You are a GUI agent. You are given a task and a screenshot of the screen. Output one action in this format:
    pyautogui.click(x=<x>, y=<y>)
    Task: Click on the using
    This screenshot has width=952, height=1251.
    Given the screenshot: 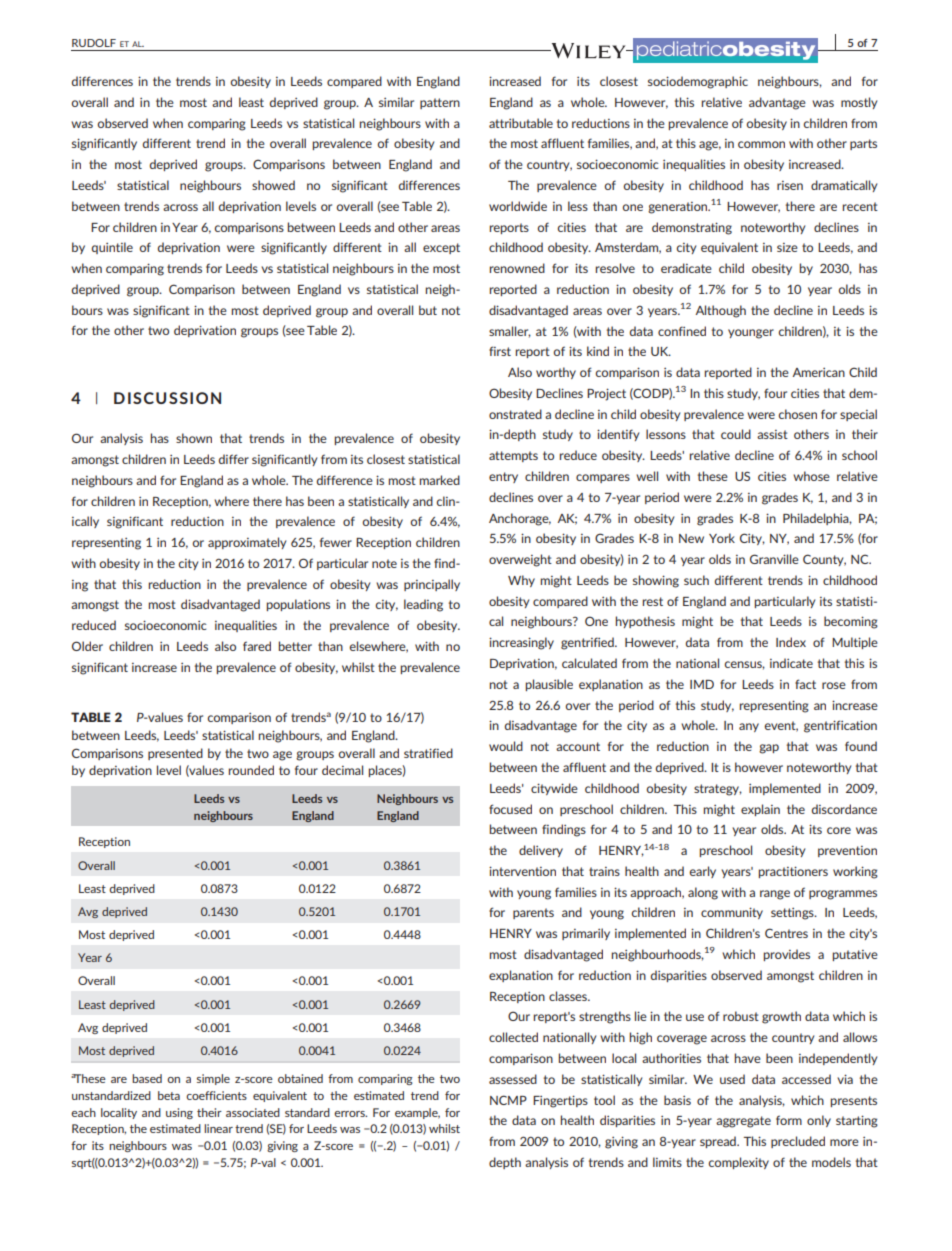 What is the action you would take?
    pyautogui.click(x=179, y=1113)
